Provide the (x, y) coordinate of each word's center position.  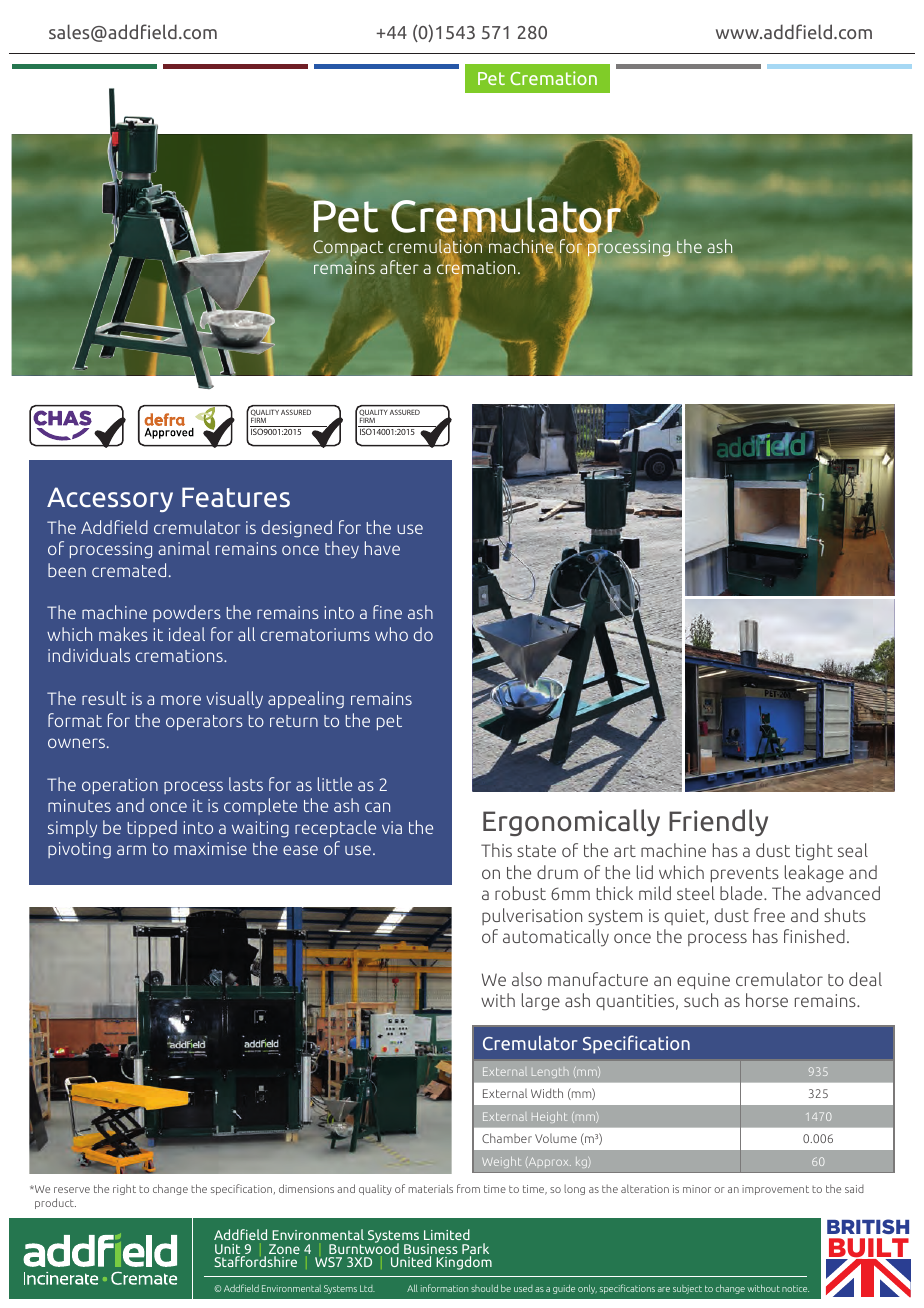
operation (120, 786)
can (377, 807)
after (399, 267)
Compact (348, 249)
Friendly (718, 822)
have (382, 548)
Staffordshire (255, 1261)
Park (475, 1250)
